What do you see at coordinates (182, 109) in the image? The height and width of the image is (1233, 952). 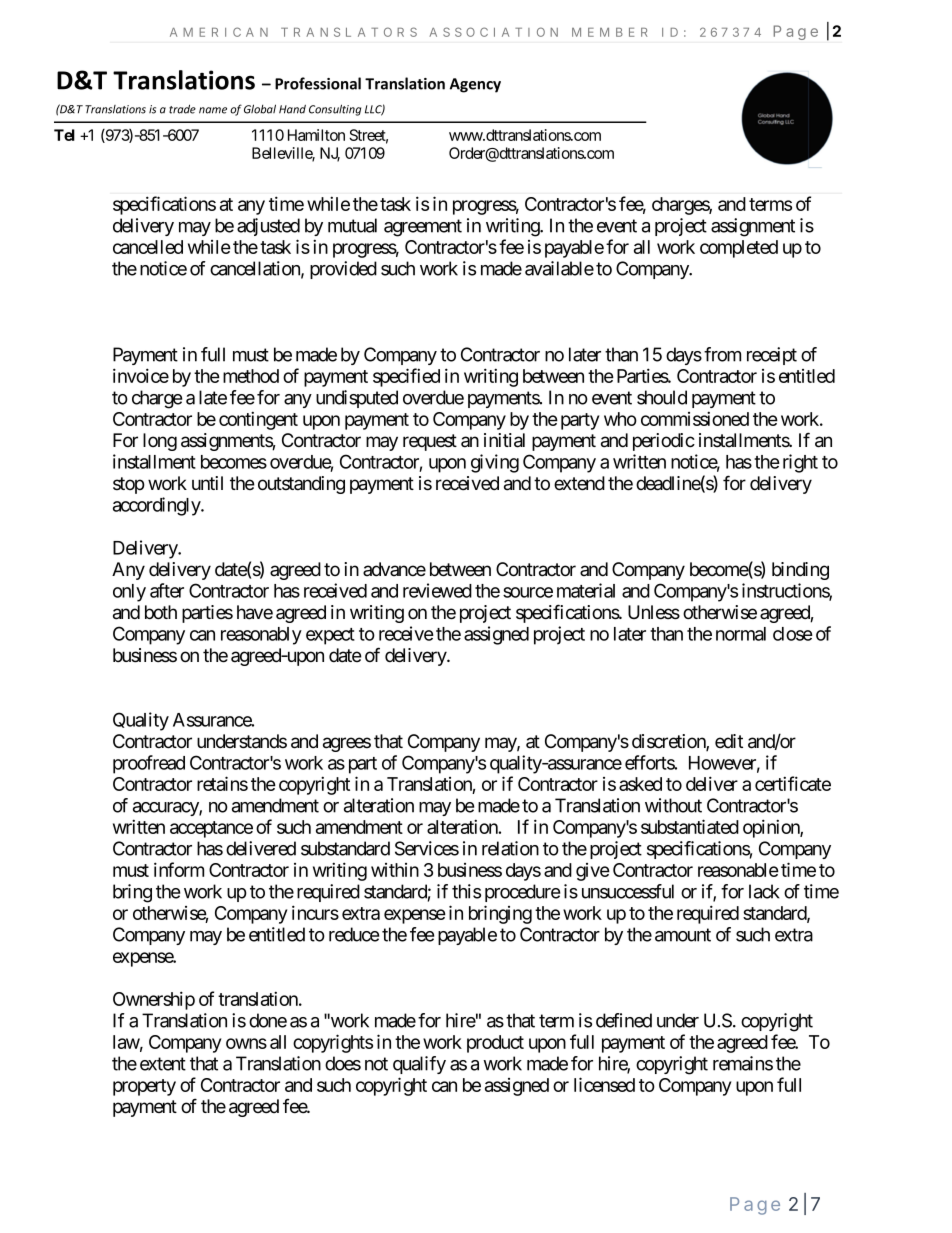 I see `trade` at bounding box center [182, 109].
